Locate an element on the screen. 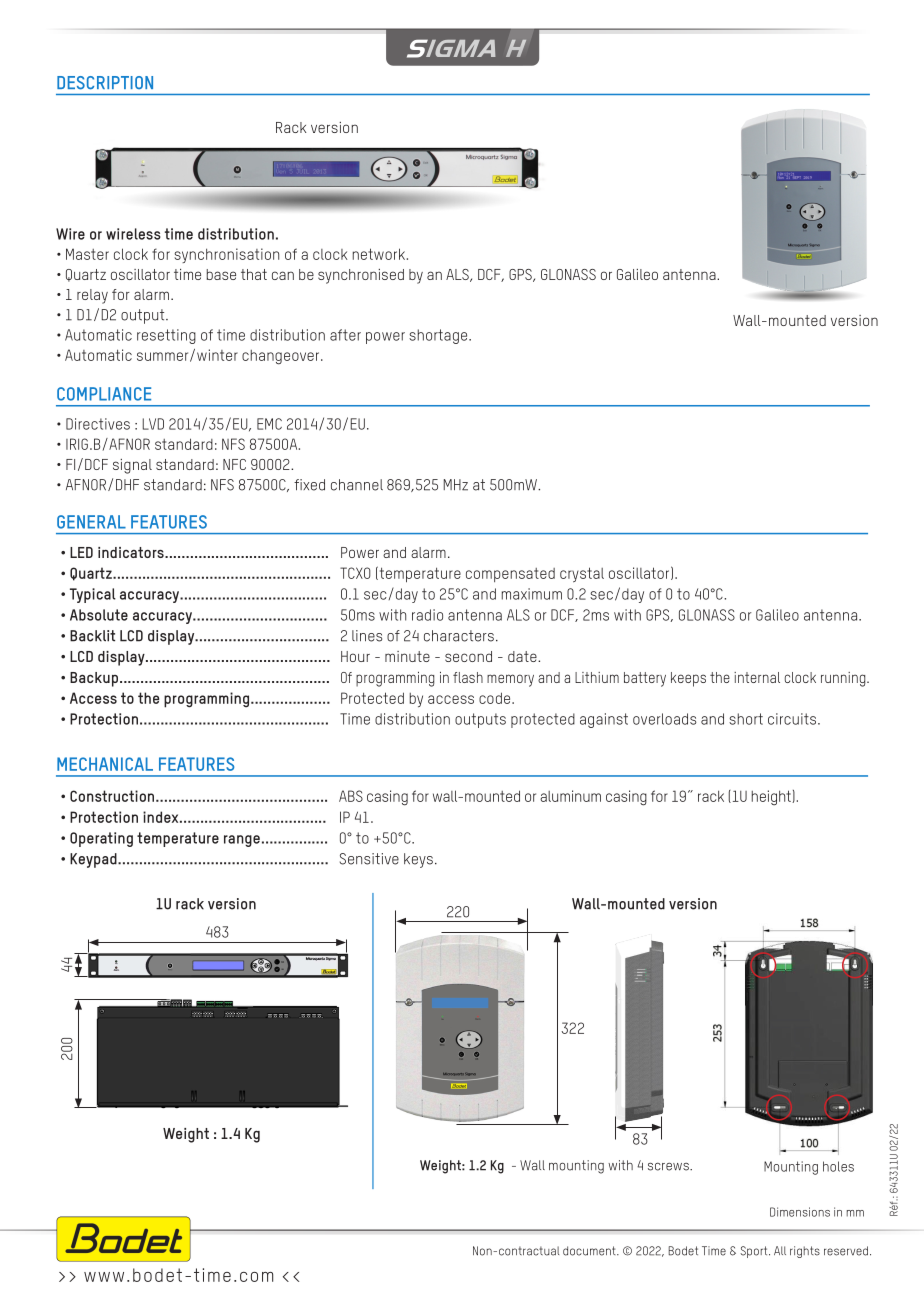 Image resolution: width=924 pixels, height=1308 pixels. keys is located at coordinates (418, 860).
